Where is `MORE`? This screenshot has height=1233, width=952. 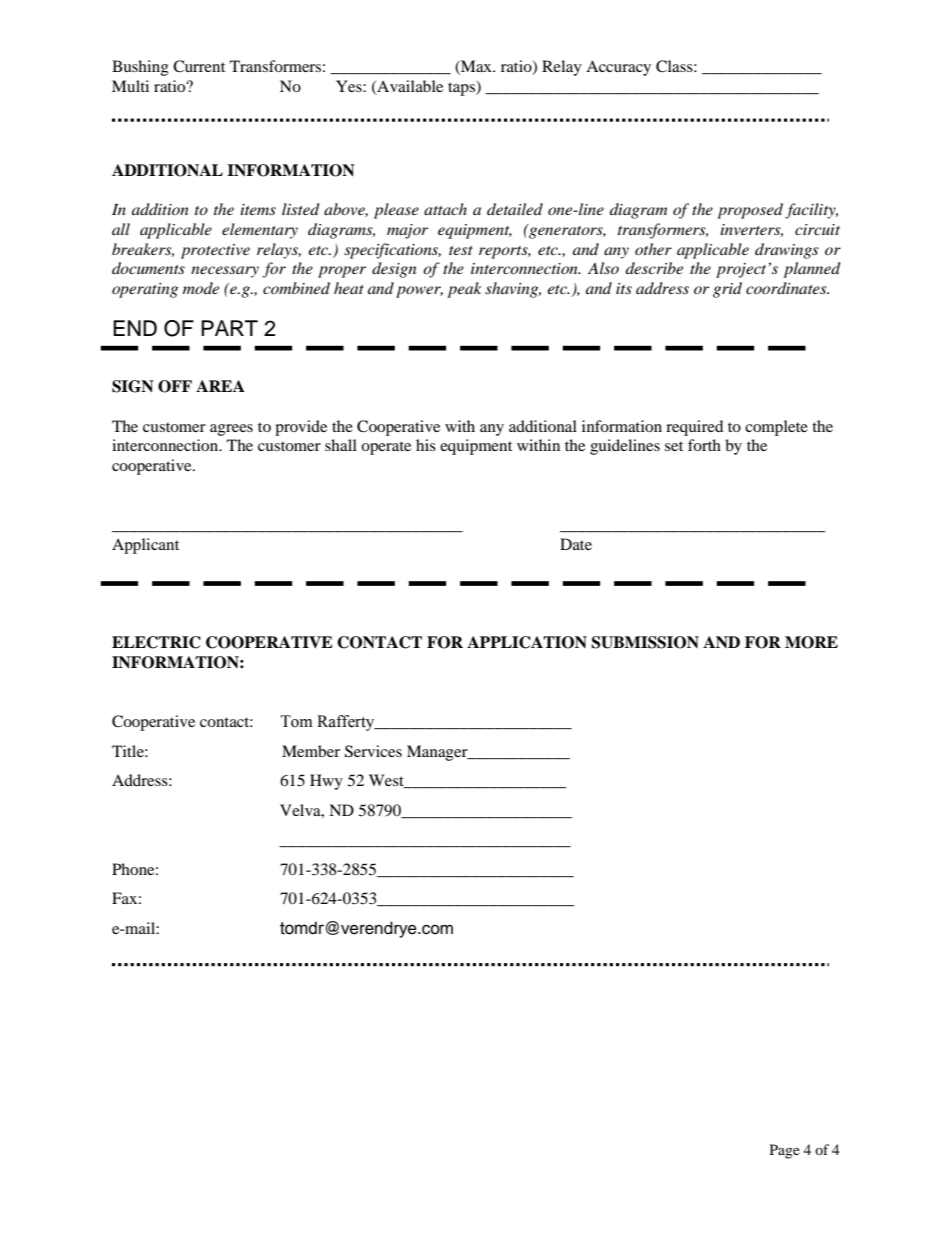
MORE is located at coordinates (811, 642).
